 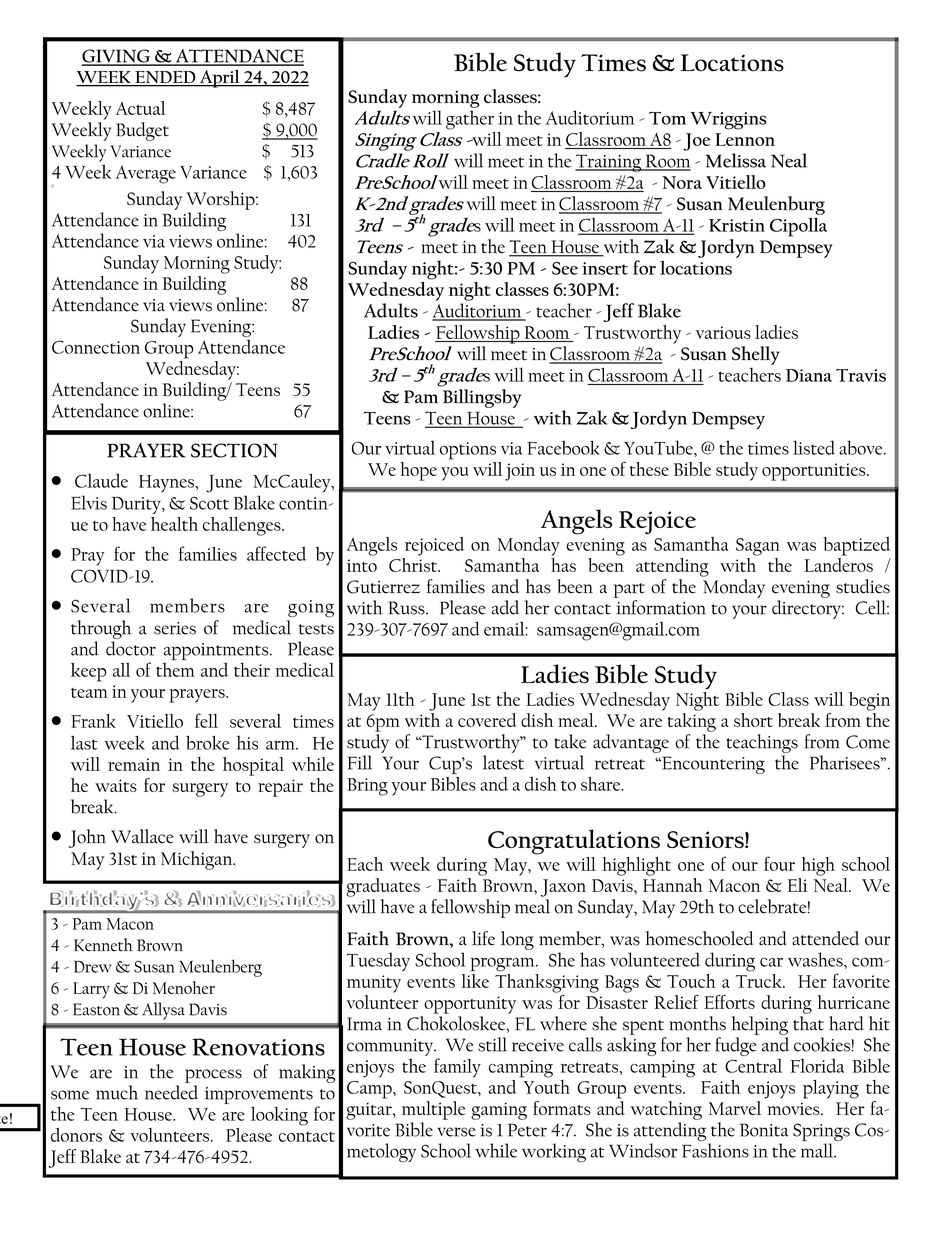 What do you see at coordinates (141, 108) in the page?
I see `Actual` at bounding box center [141, 108].
